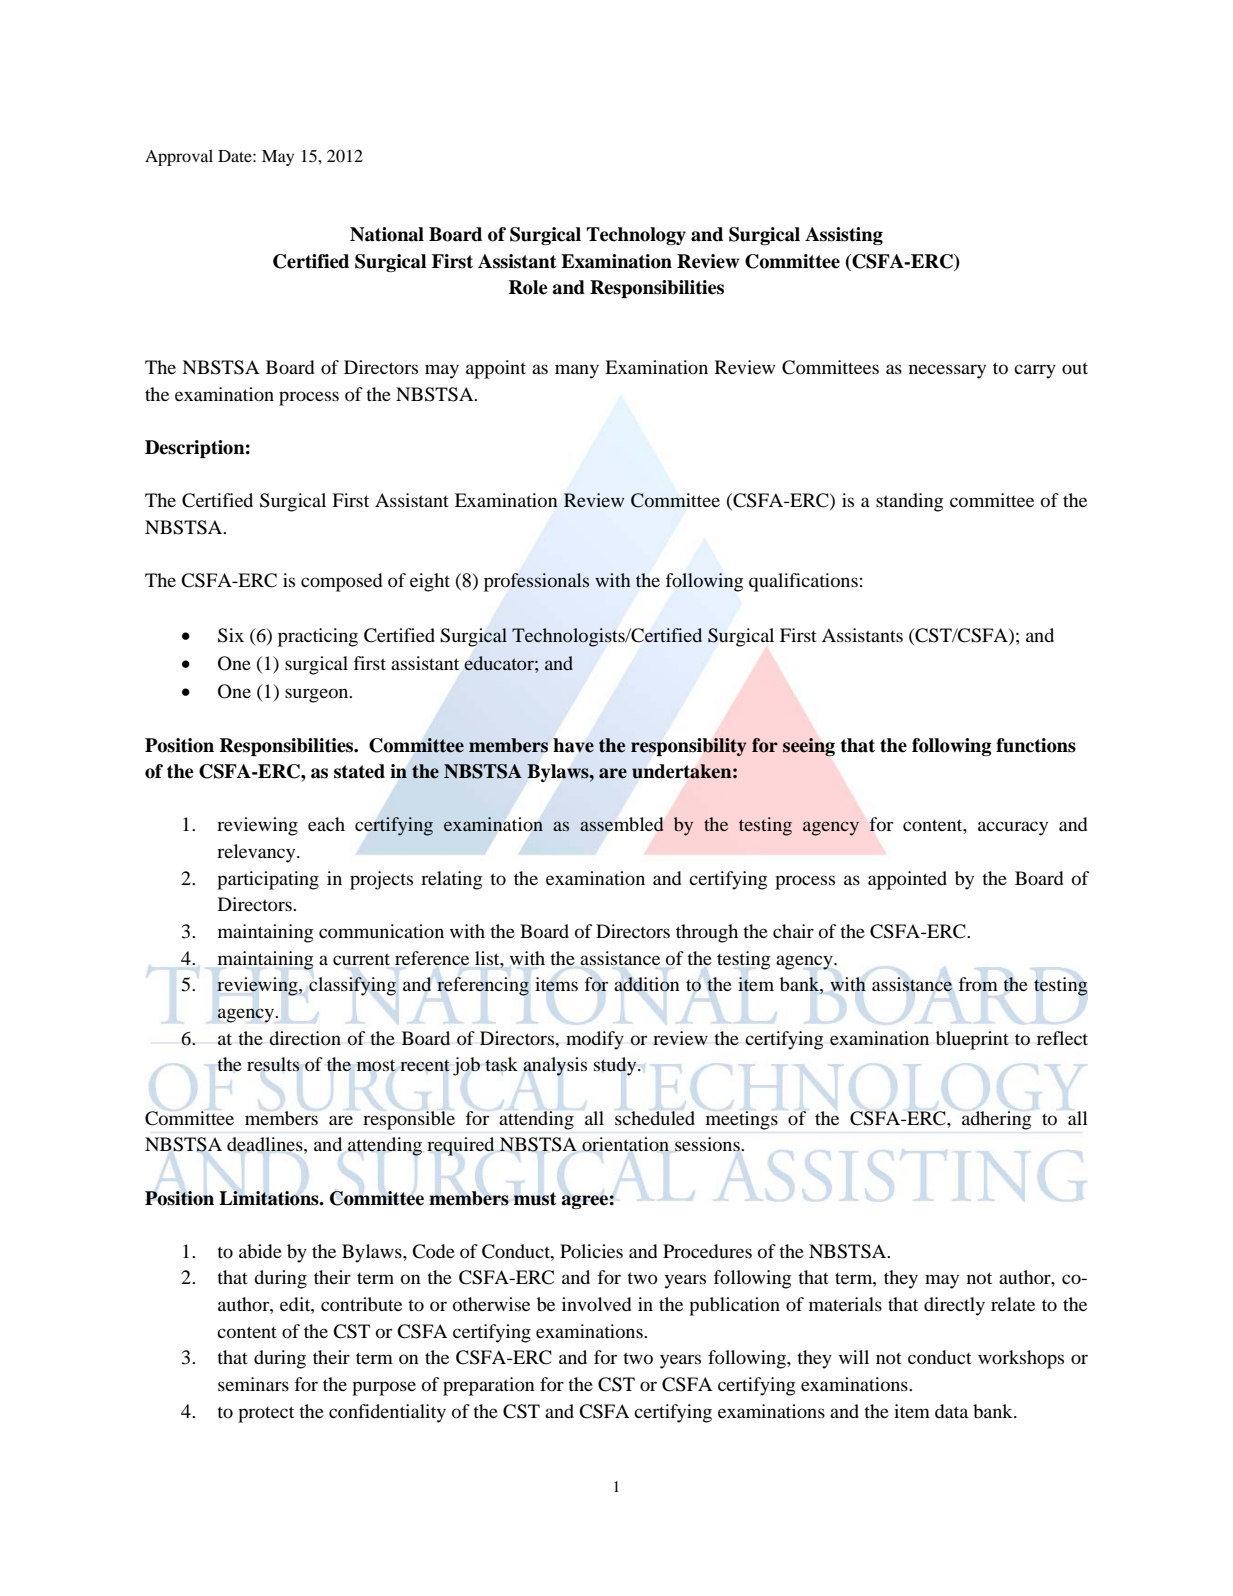 This screenshot has height=1596, width=1233. Describe the element at coordinates (636, 236) in the screenshot. I see `Technology` at that location.
